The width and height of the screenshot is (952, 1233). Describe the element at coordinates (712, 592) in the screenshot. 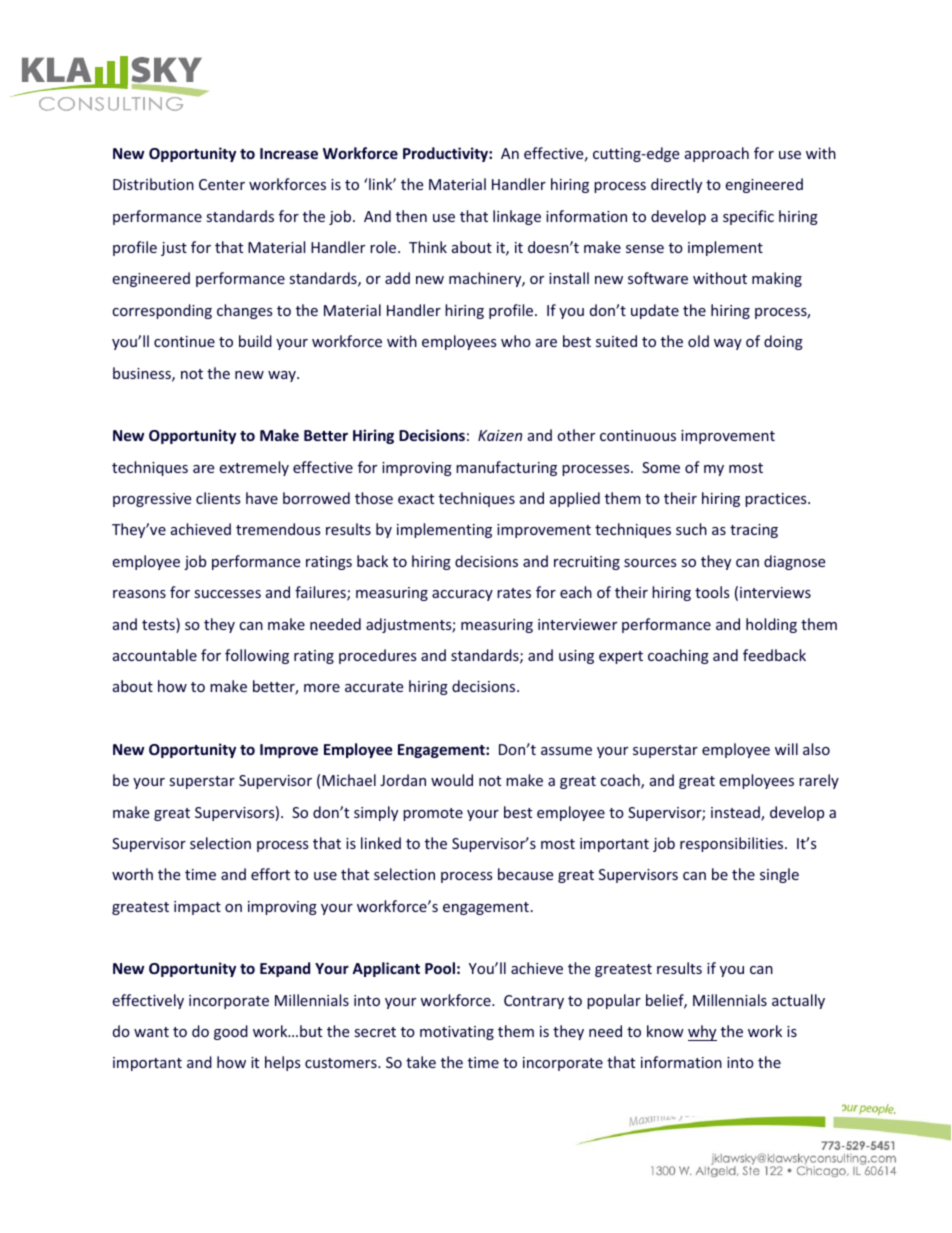

I see `tools` at that location.
